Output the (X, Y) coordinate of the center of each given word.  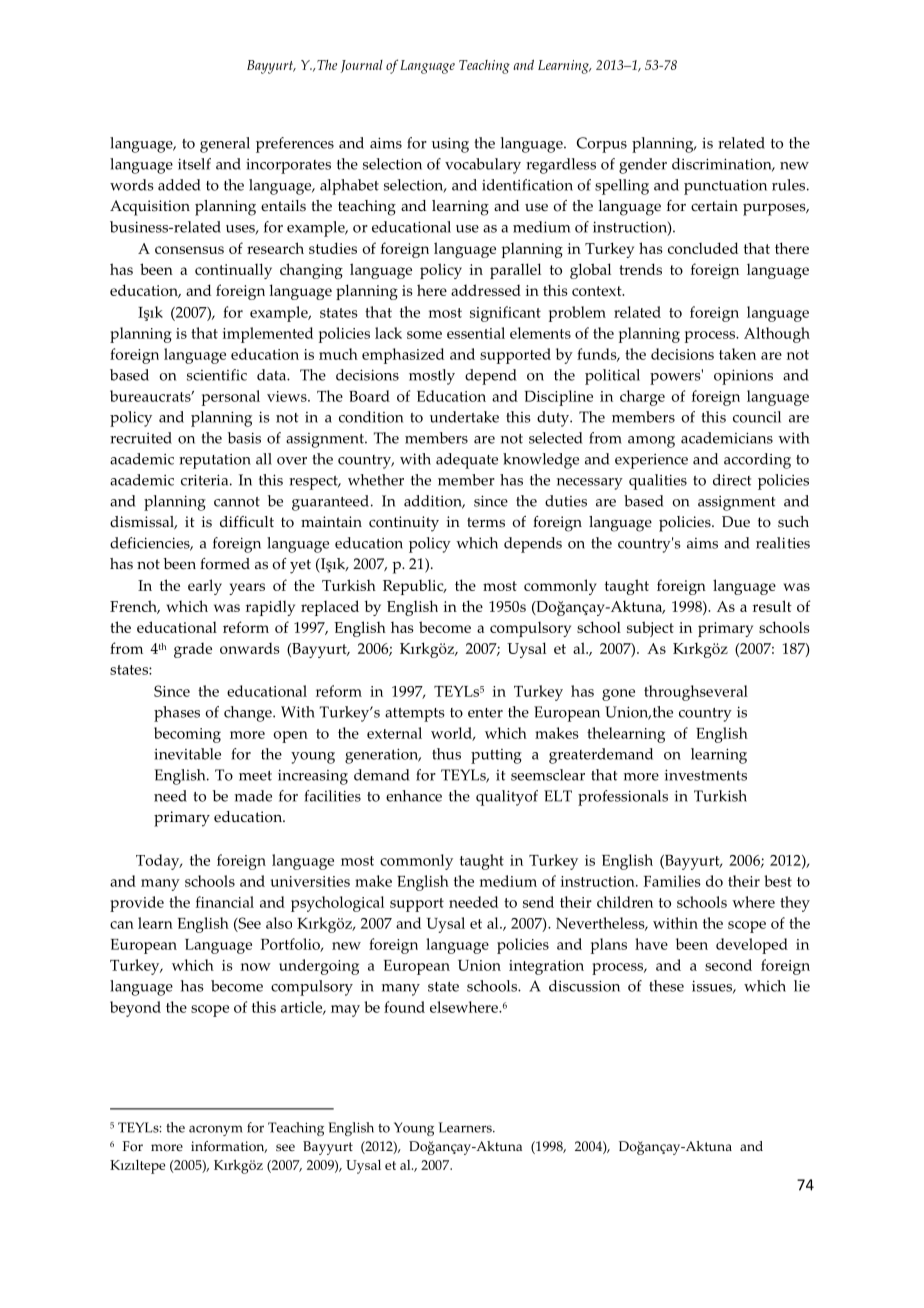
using (450, 145)
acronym (216, 1130)
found (404, 1007)
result (772, 606)
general (225, 145)
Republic (414, 587)
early (205, 587)
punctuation (725, 187)
